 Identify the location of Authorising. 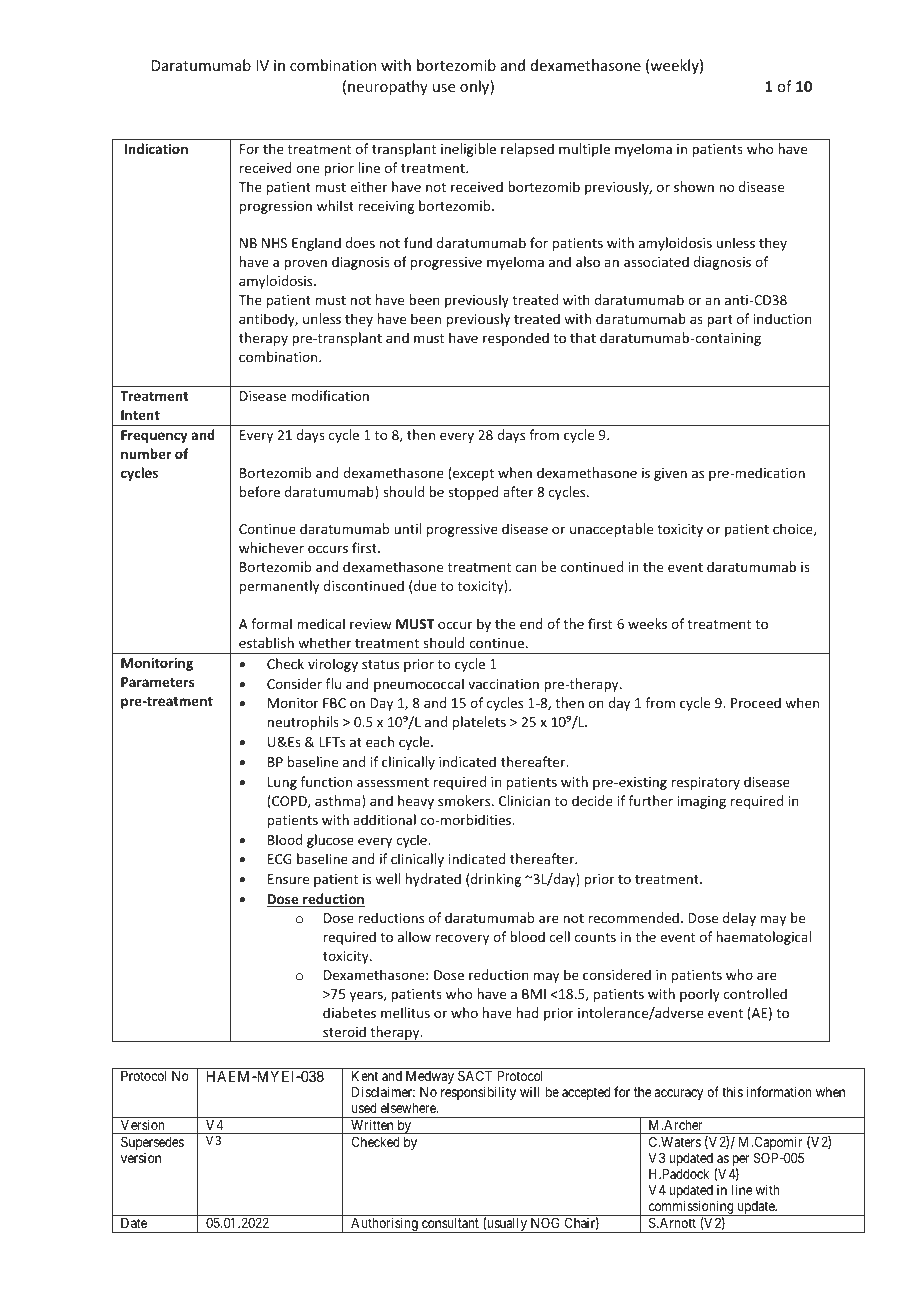
(384, 1225).
